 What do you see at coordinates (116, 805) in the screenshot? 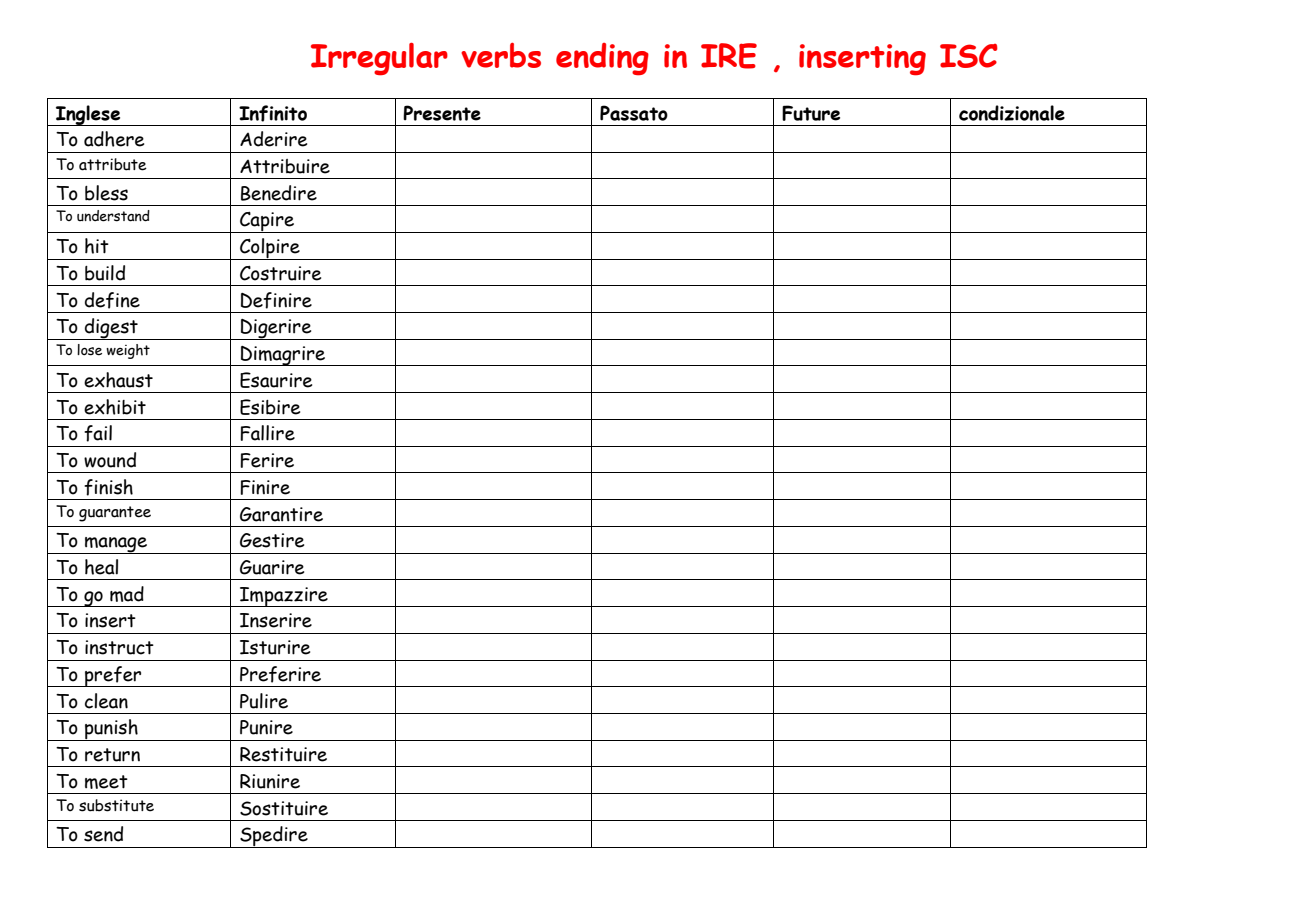
I see `substitute` at bounding box center [116, 805].
